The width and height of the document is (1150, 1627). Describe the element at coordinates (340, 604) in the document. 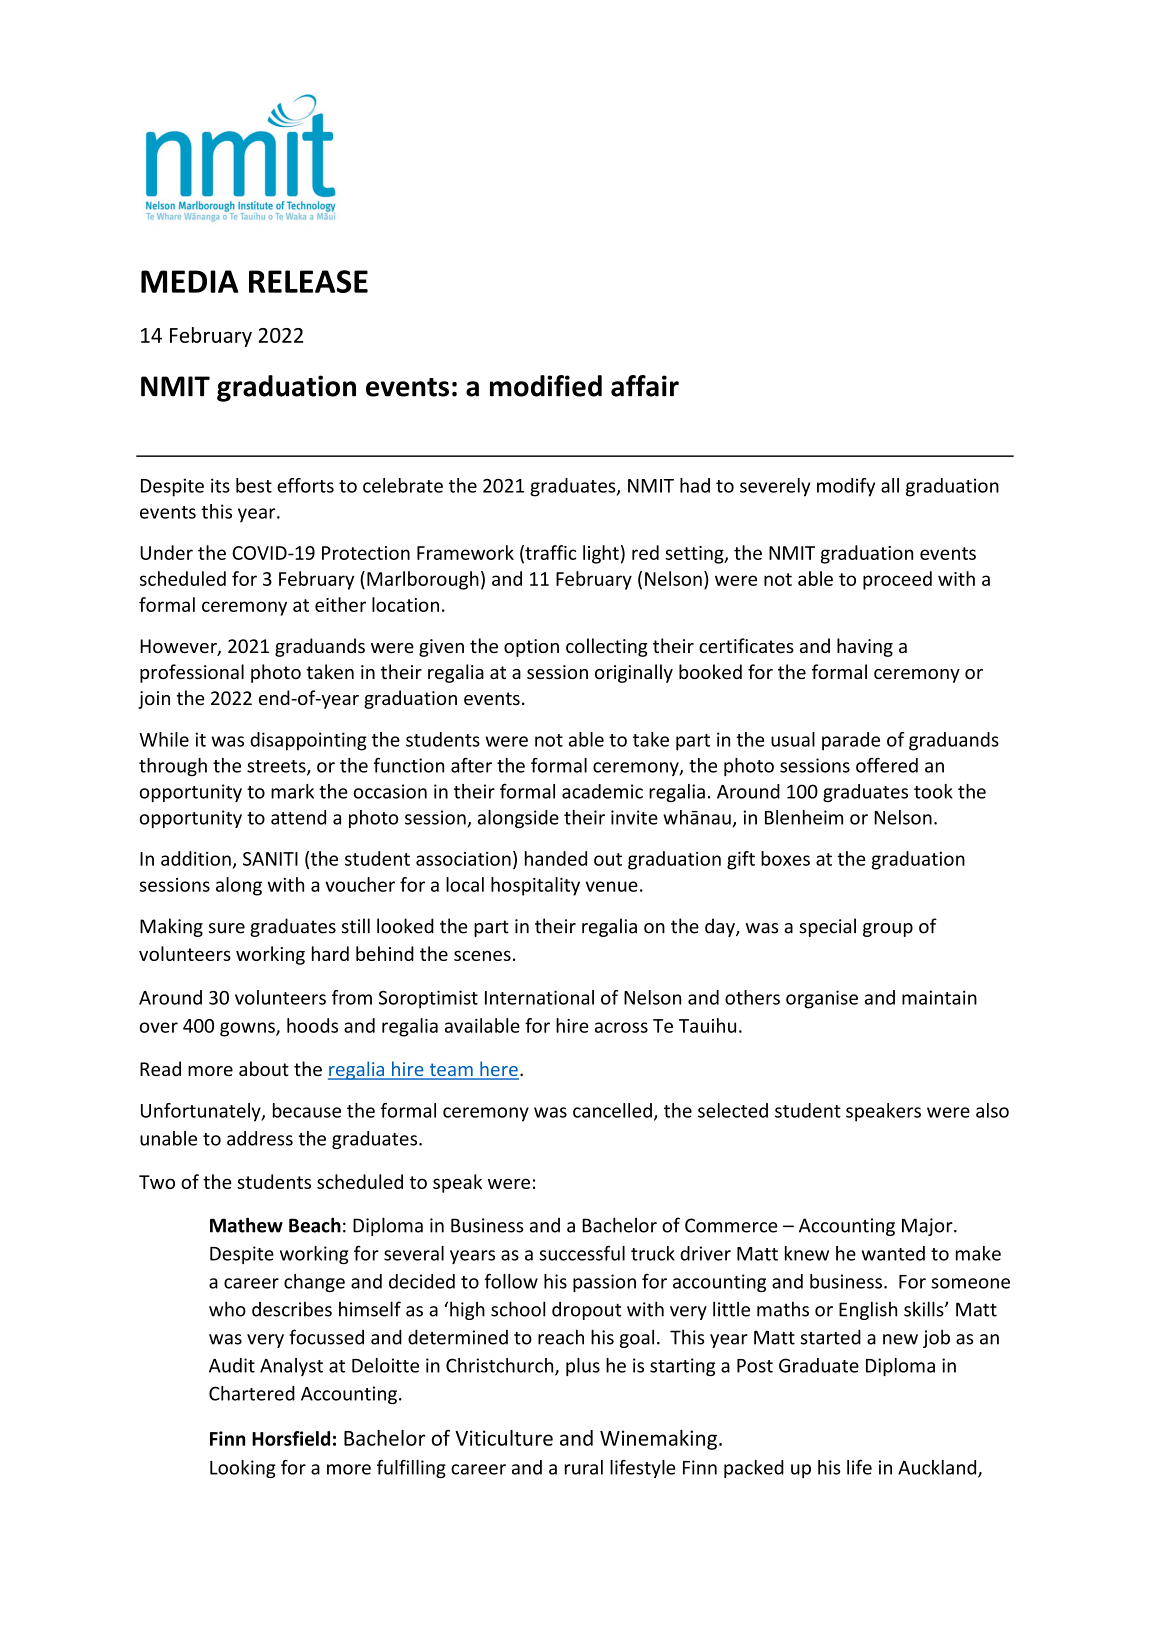

I see `either` at that location.
